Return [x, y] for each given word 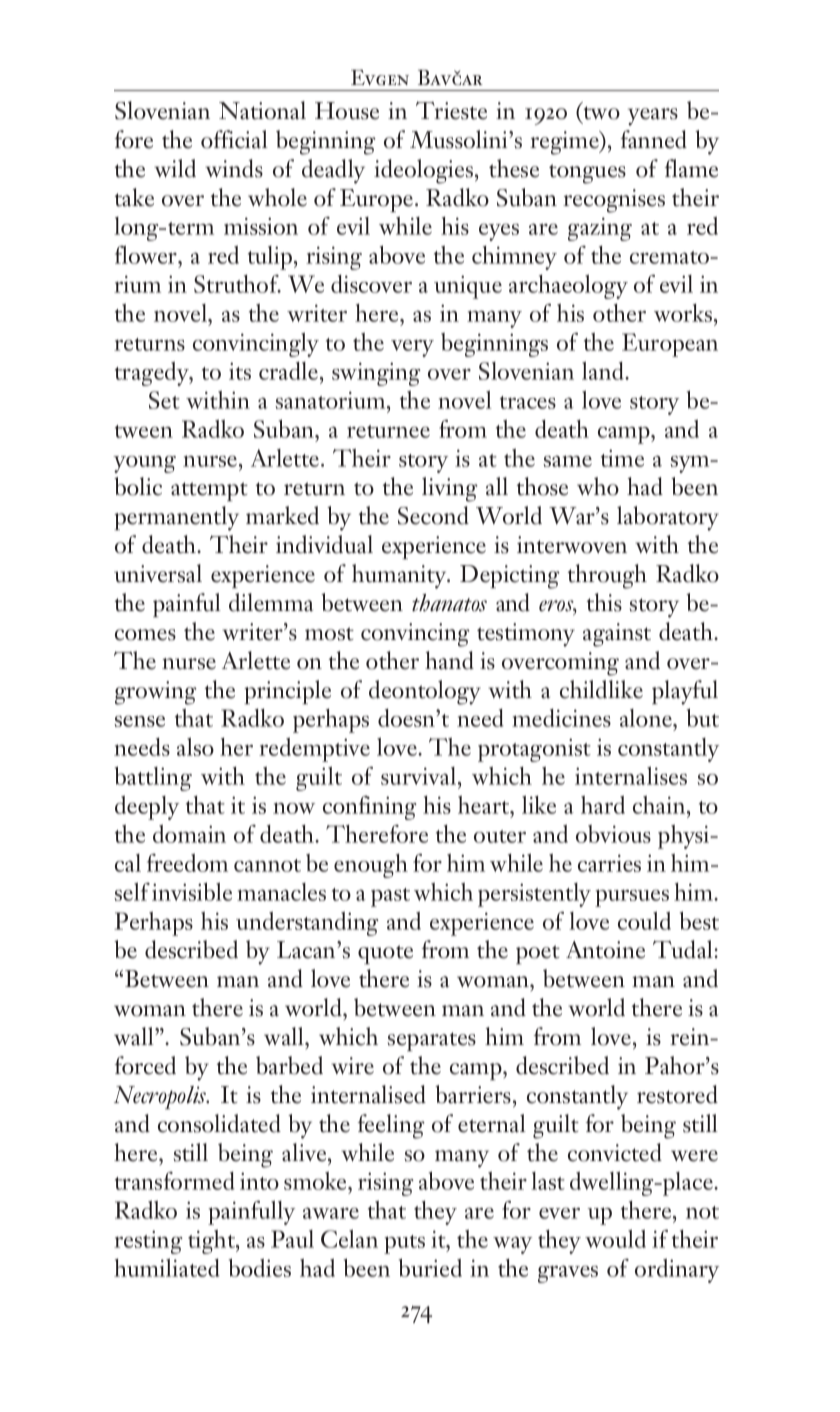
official [234, 139]
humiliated [167, 1267]
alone [647, 718]
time [622, 458]
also [195, 746]
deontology [425, 692]
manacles [281, 892]
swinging [376, 374]
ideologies [425, 171]
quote [385, 955]
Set [164, 400]
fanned [654, 139]
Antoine [605, 950]
